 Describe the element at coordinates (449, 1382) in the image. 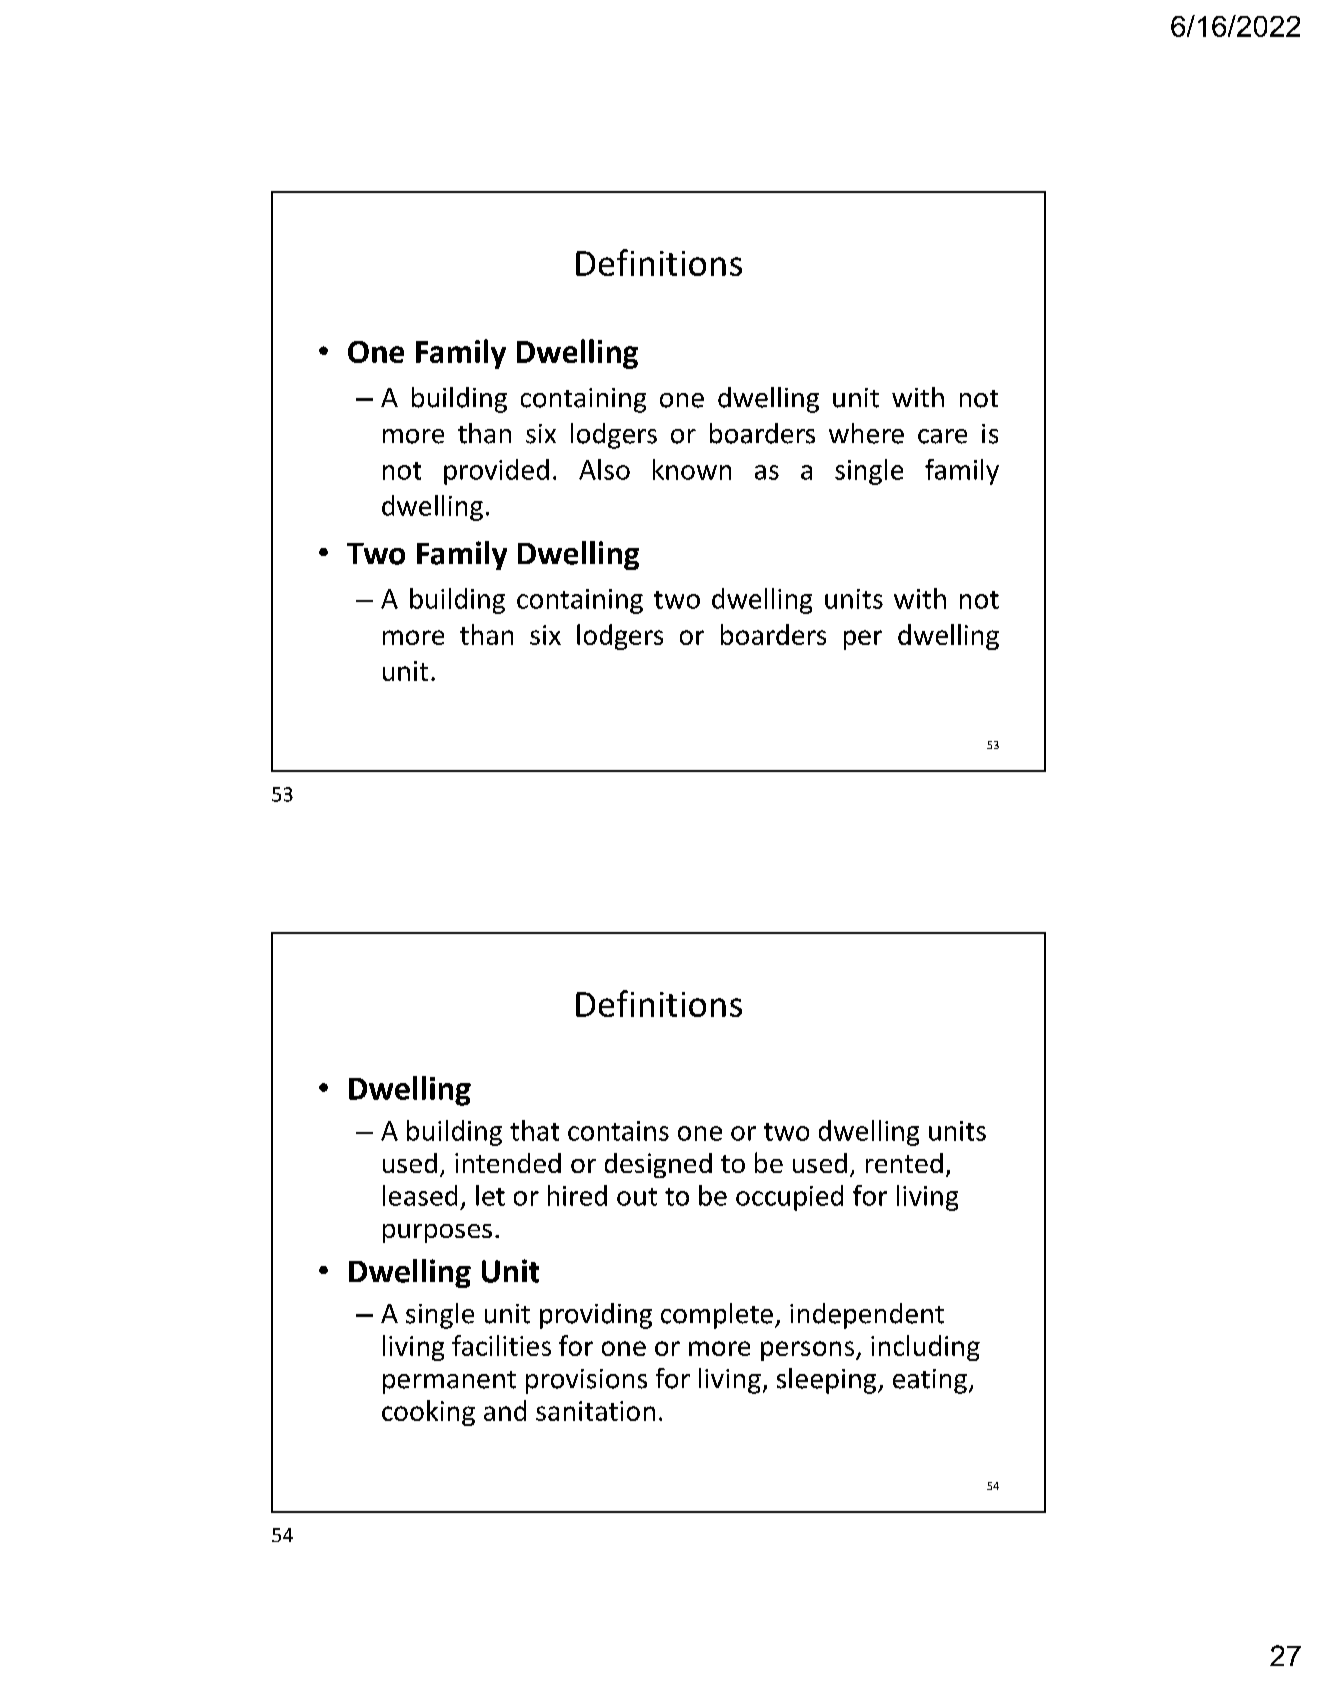

I see `permanent` at that location.
